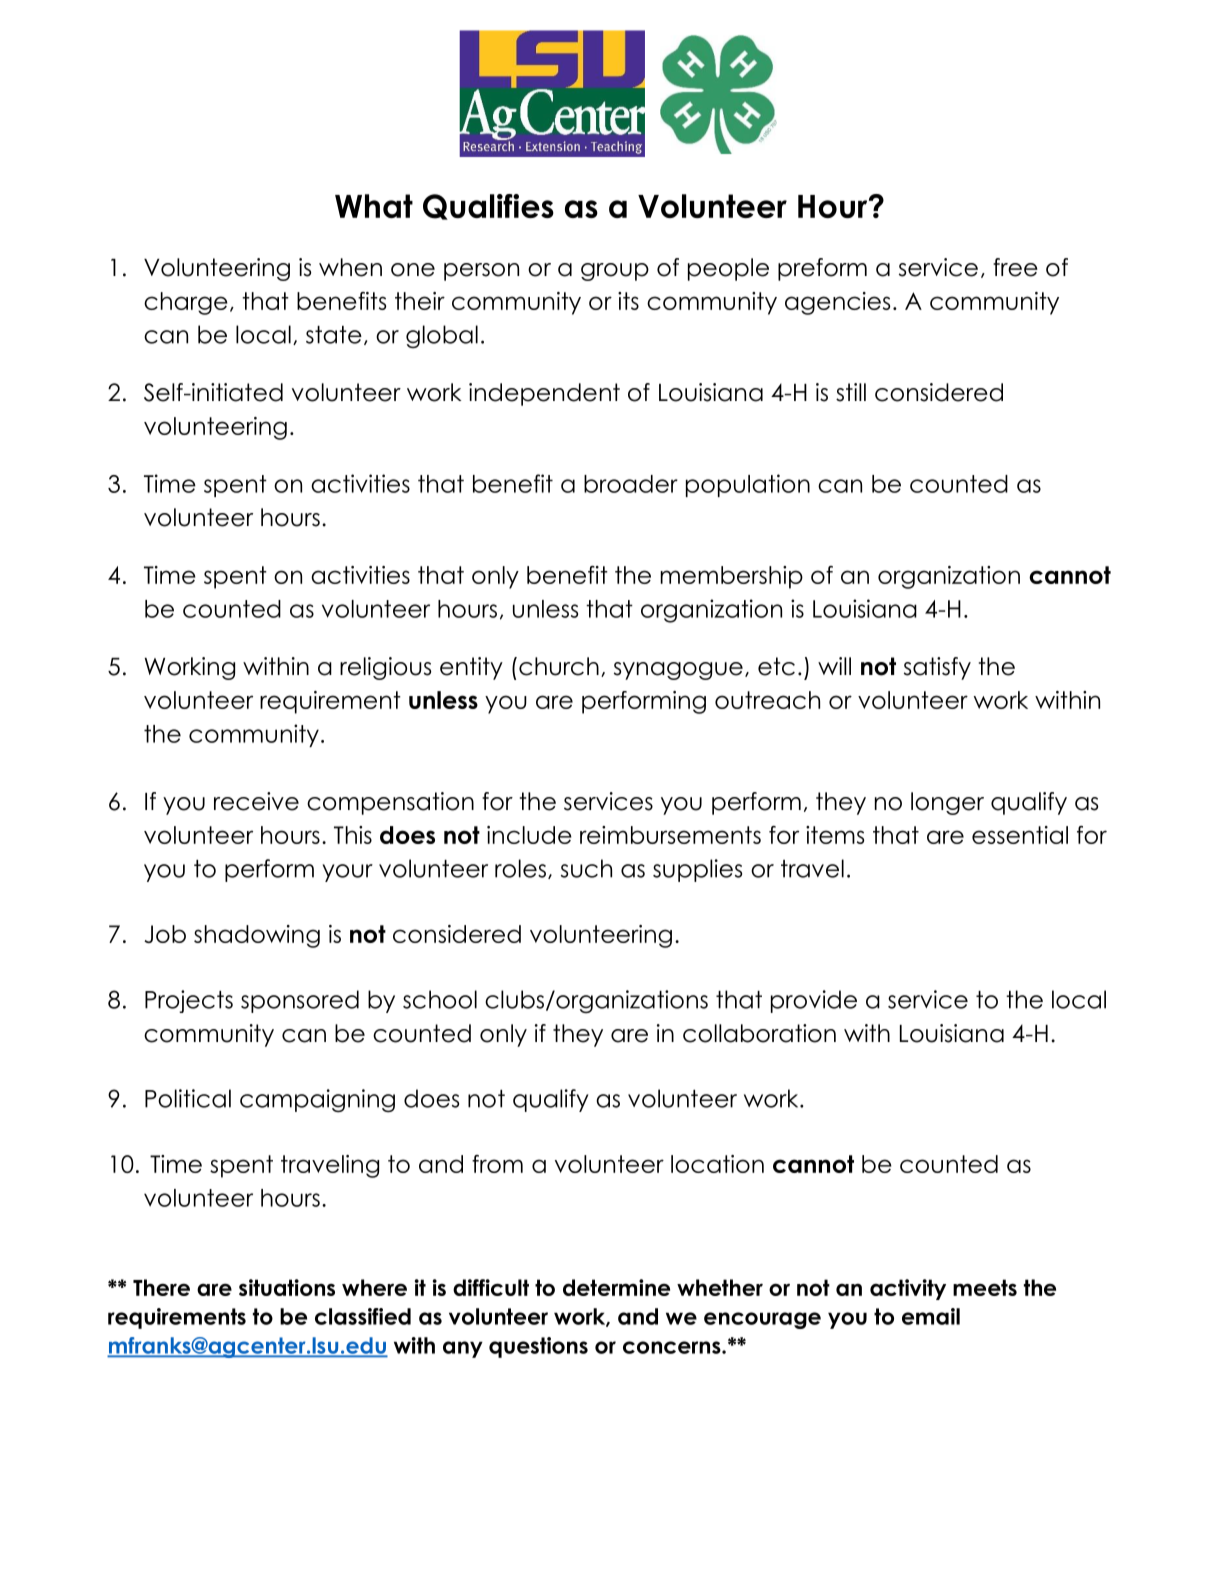 This image has width=1219, height=1578. Describe the element at coordinates (615, 272) in the image. I see `group` at that location.
